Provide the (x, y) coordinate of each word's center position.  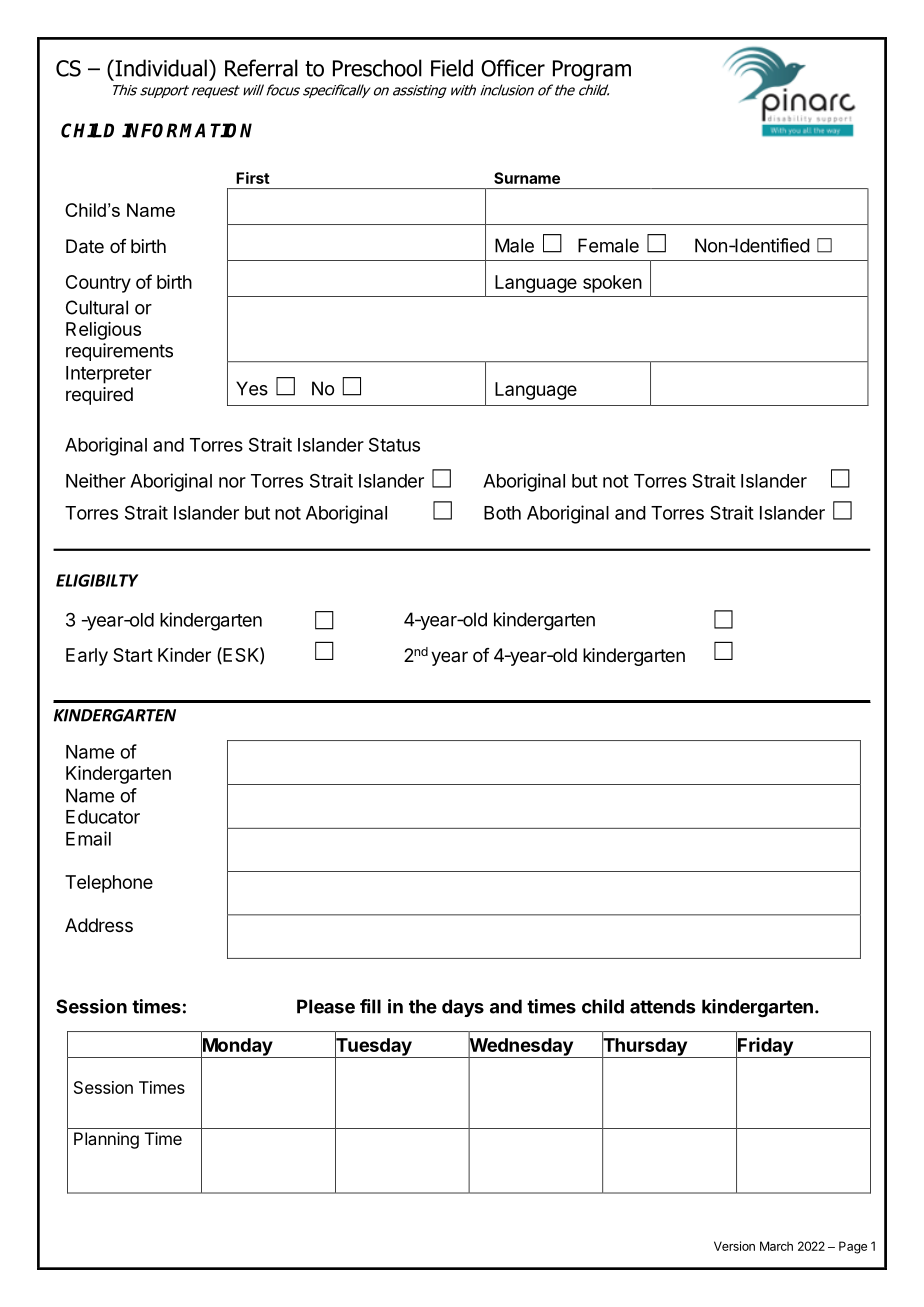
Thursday (645, 1047)
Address (99, 925)
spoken (612, 284)
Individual (160, 68)
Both (502, 513)
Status (394, 445)
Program (592, 70)
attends (662, 1006)
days (463, 1008)
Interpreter (109, 375)
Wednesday (521, 1047)
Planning (106, 1140)
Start (133, 655)
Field (452, 68)
